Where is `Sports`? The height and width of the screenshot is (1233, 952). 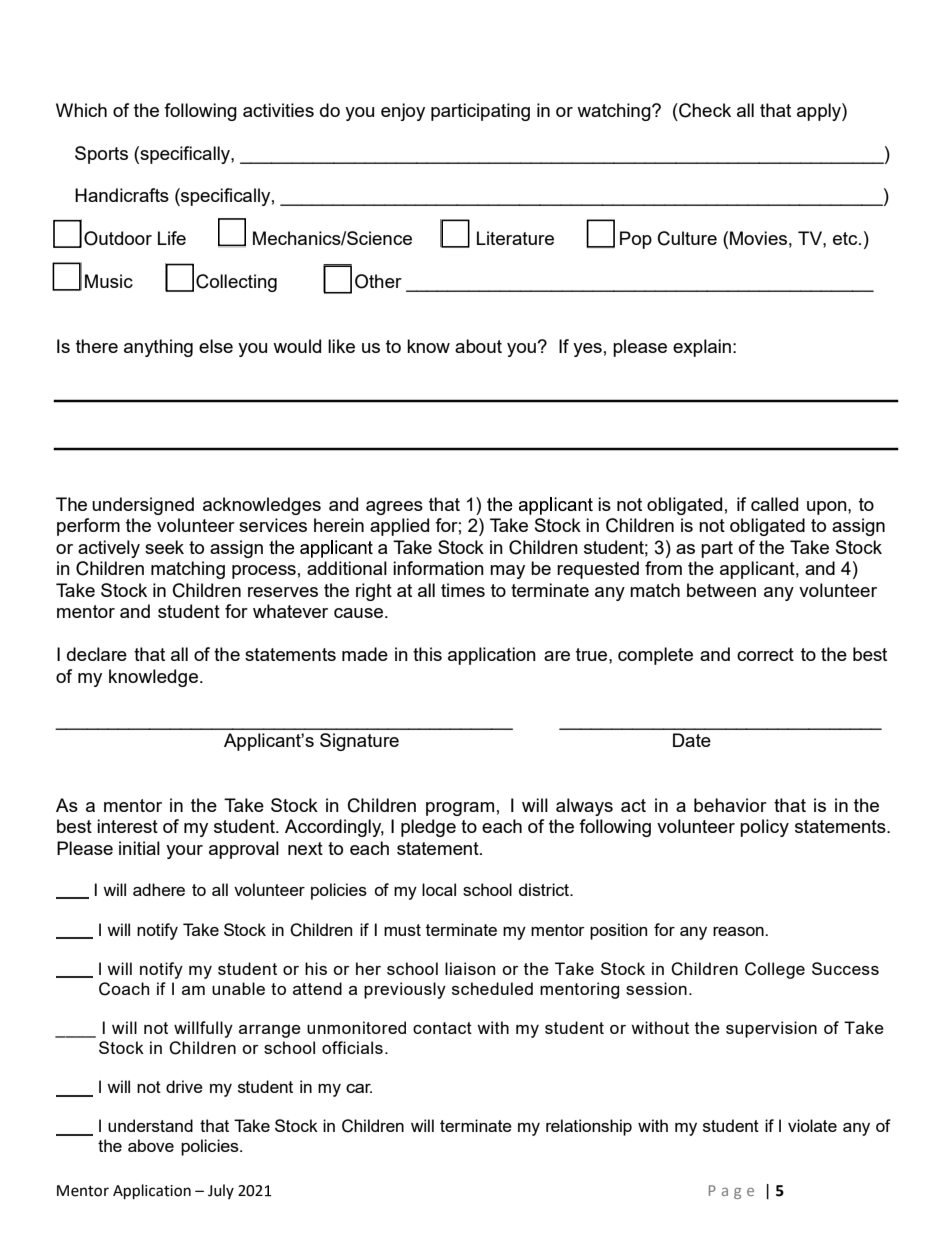
Sports is located at coordinates (101, 155).
